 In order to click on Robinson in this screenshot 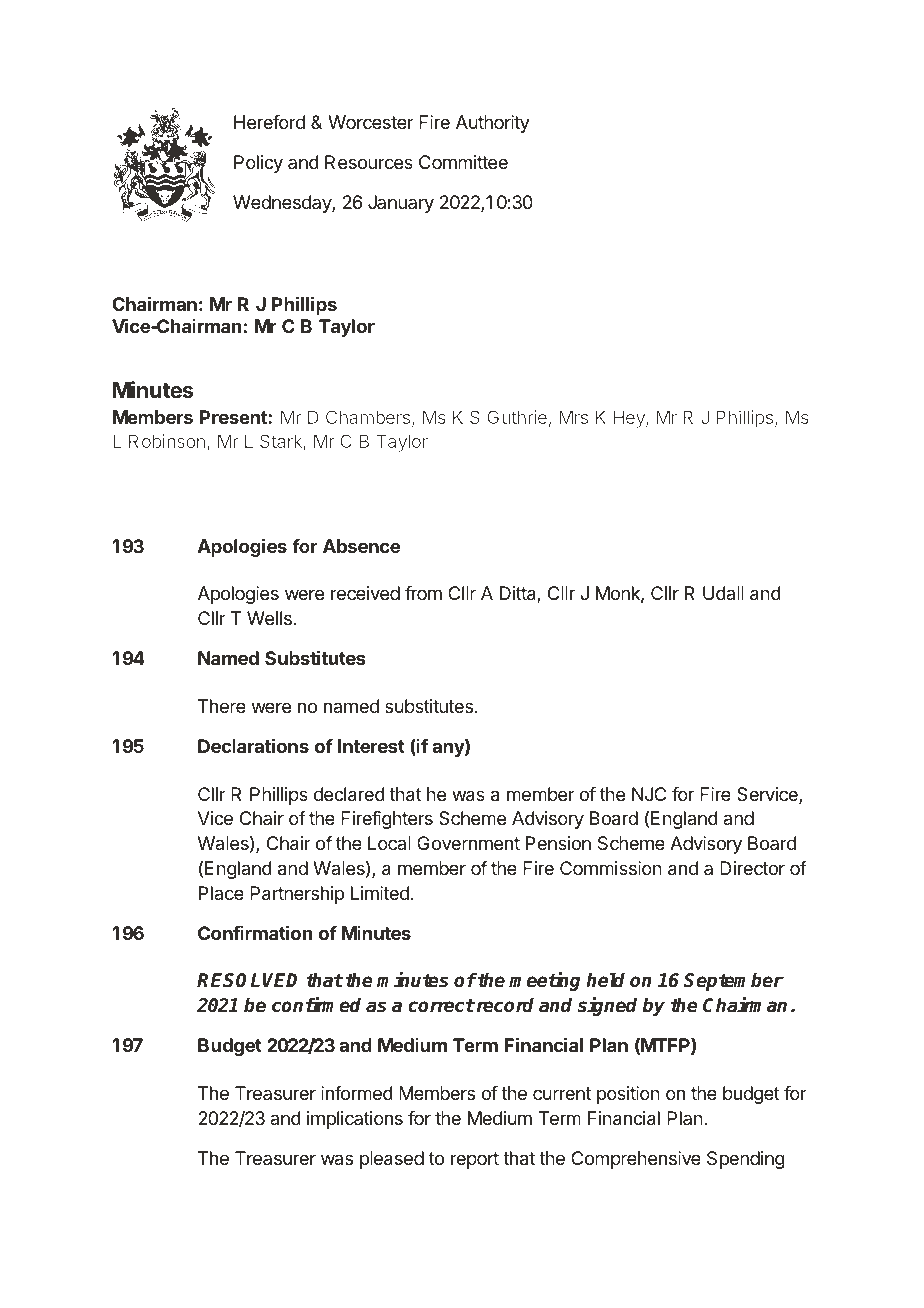, I will do `click(167, 441)`.
